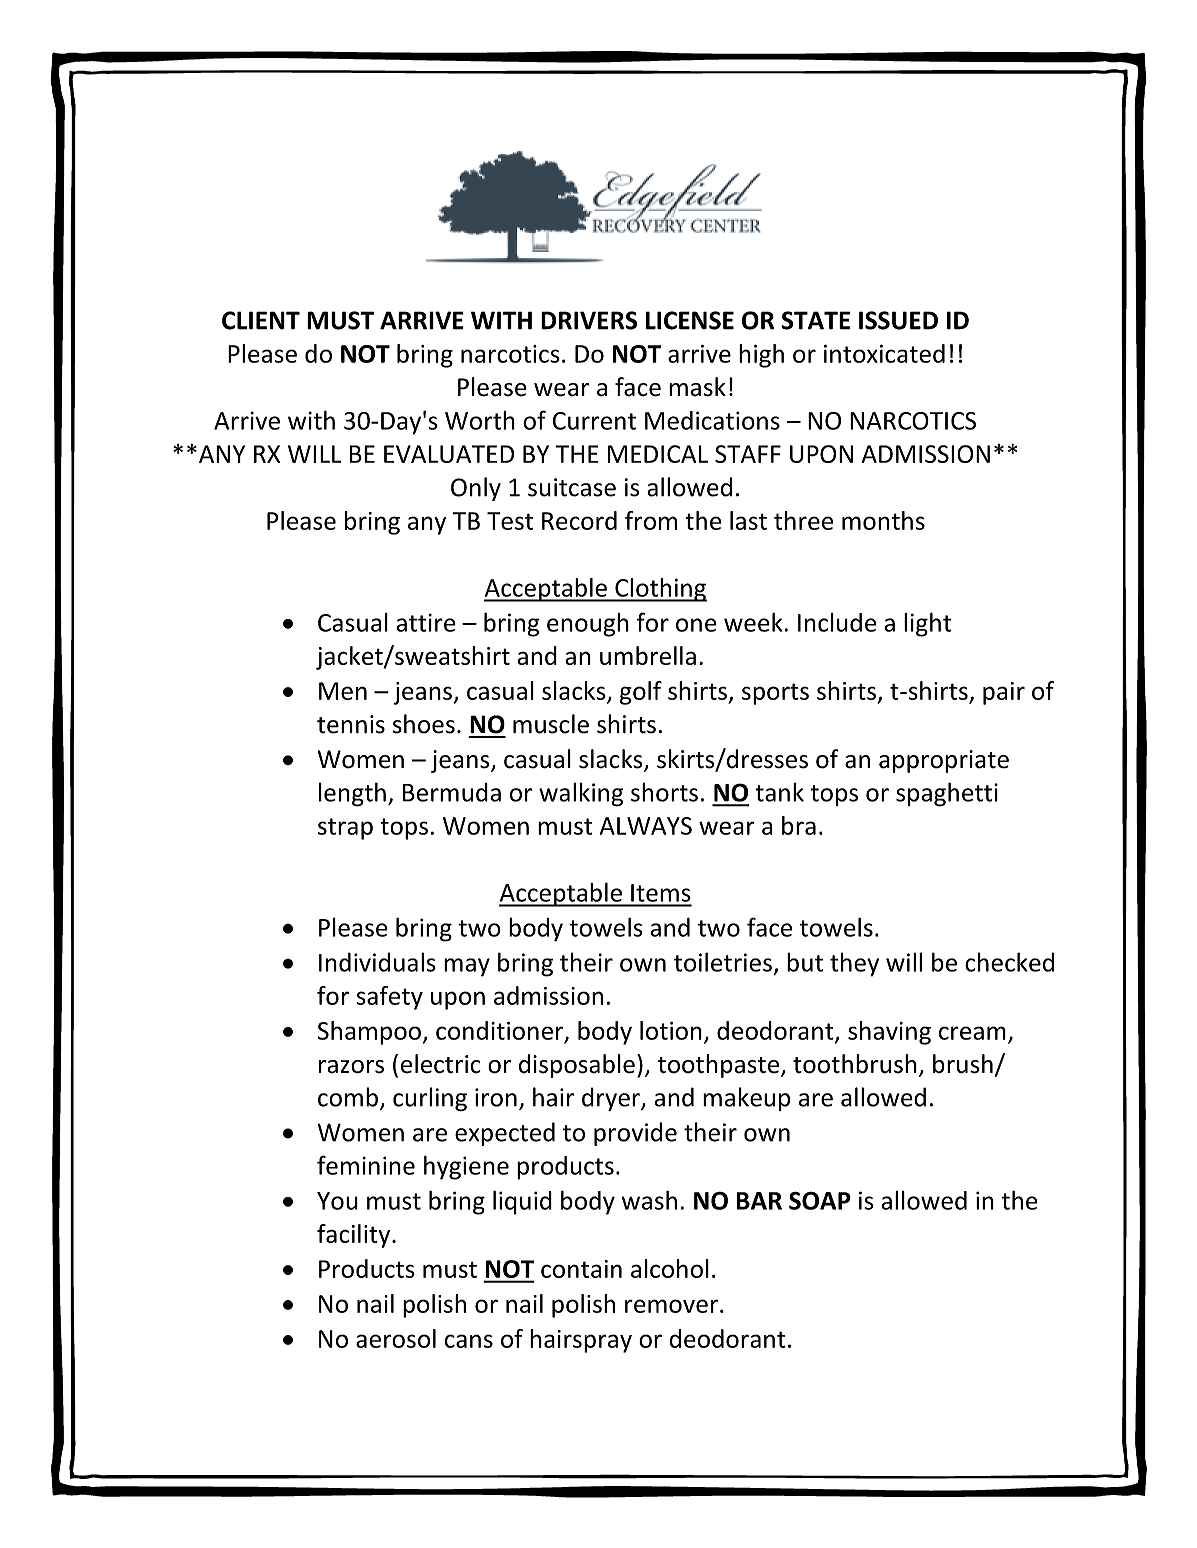 The width and height of the document is (1197, 1548). What do you see at coordinates (396, 1338) in the document?
I see `aerosol` at bounding box center [396, 1338].
